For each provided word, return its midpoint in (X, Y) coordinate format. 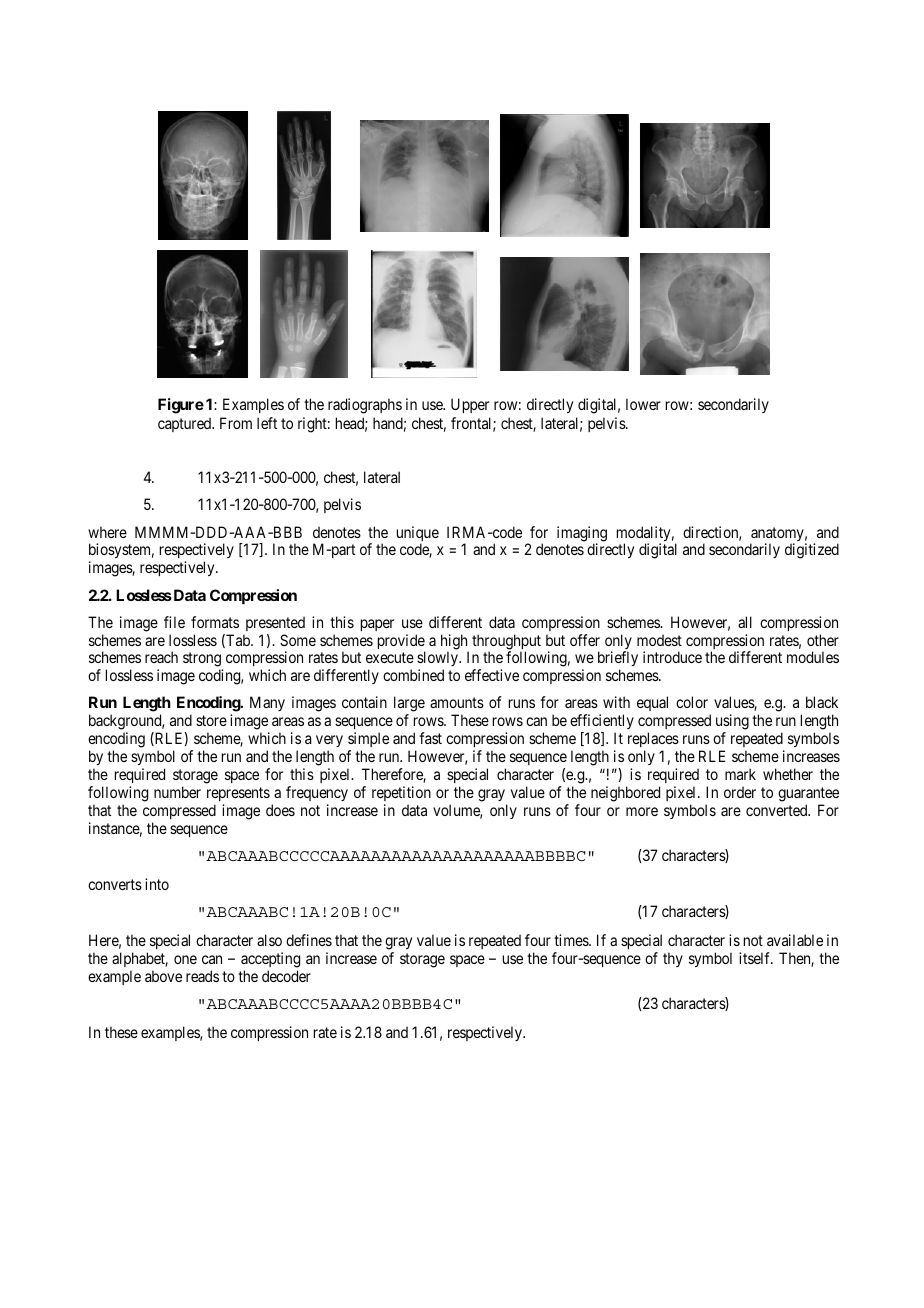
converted (778, 810)
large (409, 705)
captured (186, 424)
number (177, 792)
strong (203, 661)
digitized (812, 551)
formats (215, 622)
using (732, 723)
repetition (401, 793)
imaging (582, 535)
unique (418, 535)
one (185, 959)
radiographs (365, 406)
